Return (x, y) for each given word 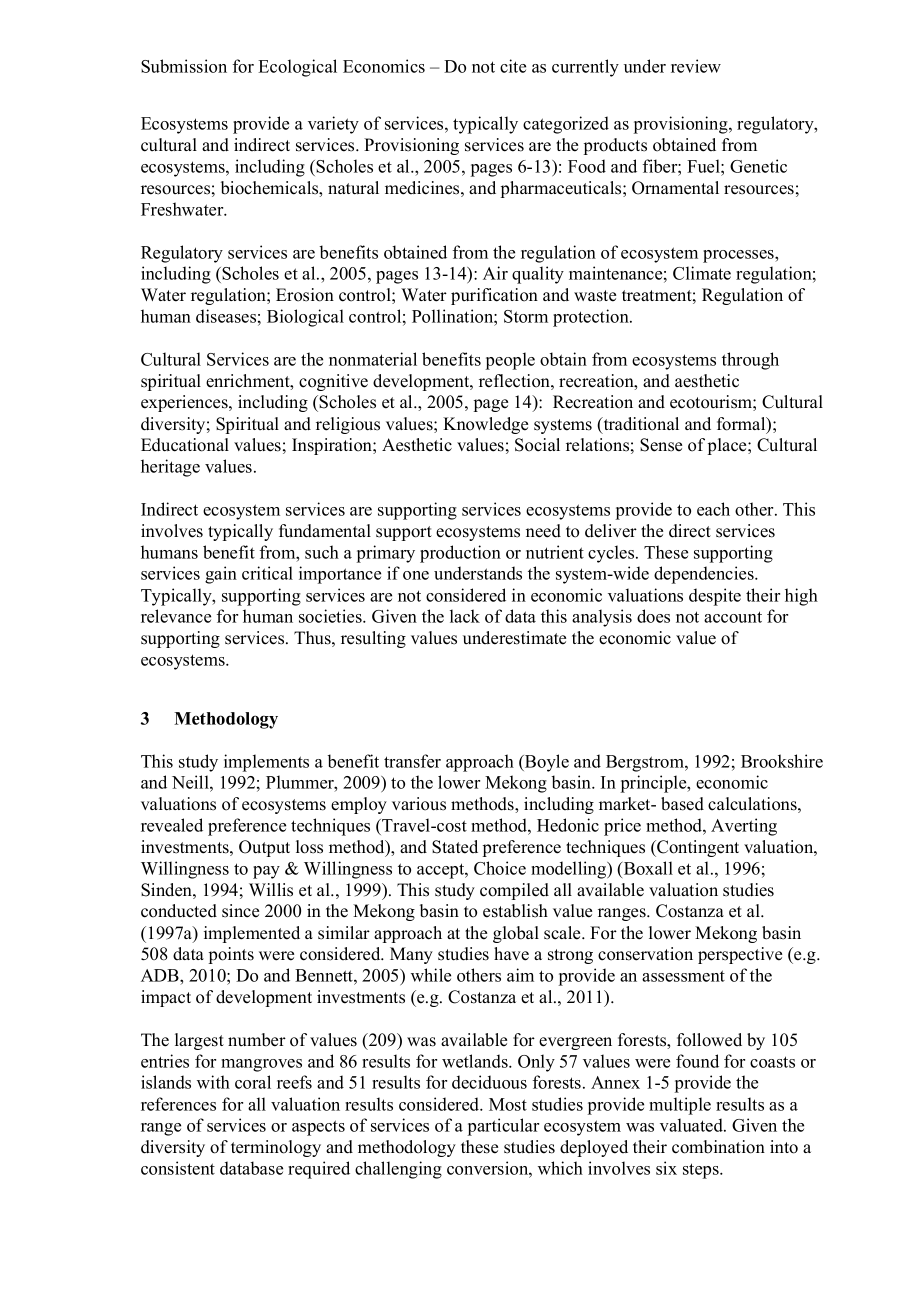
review (696, 66)
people (510, 361)
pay (266, 872)
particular (503, 1127)
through (750, 361)
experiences (185, 403)
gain (221, 575)
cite (513, 66)
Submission (184, 66)
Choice (500, 868)
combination (718, 1147)
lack (465, 616)
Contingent (697, 848)
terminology (276, 1148)
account (733, 617)
